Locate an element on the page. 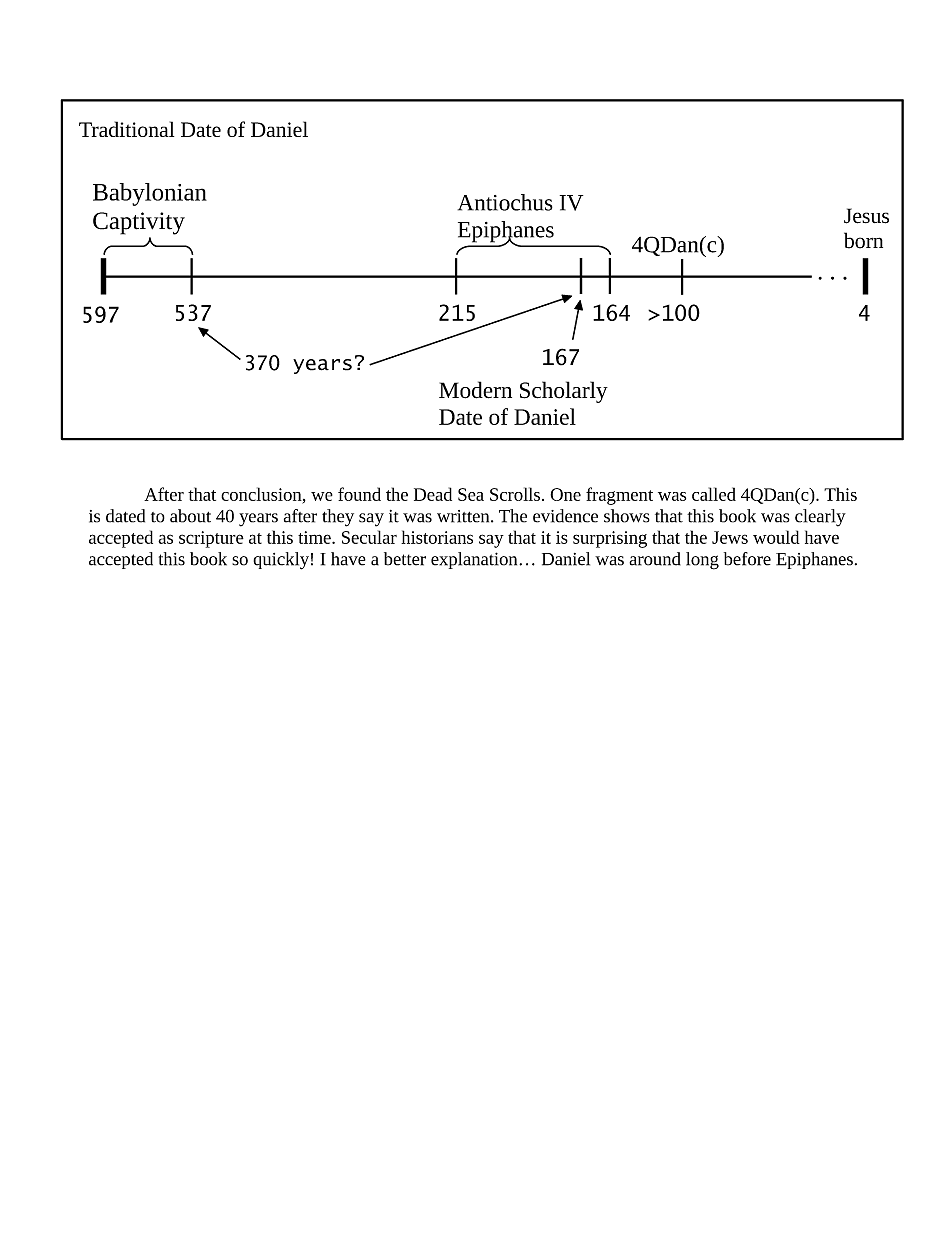  called is located at coordinates (714, 494).
